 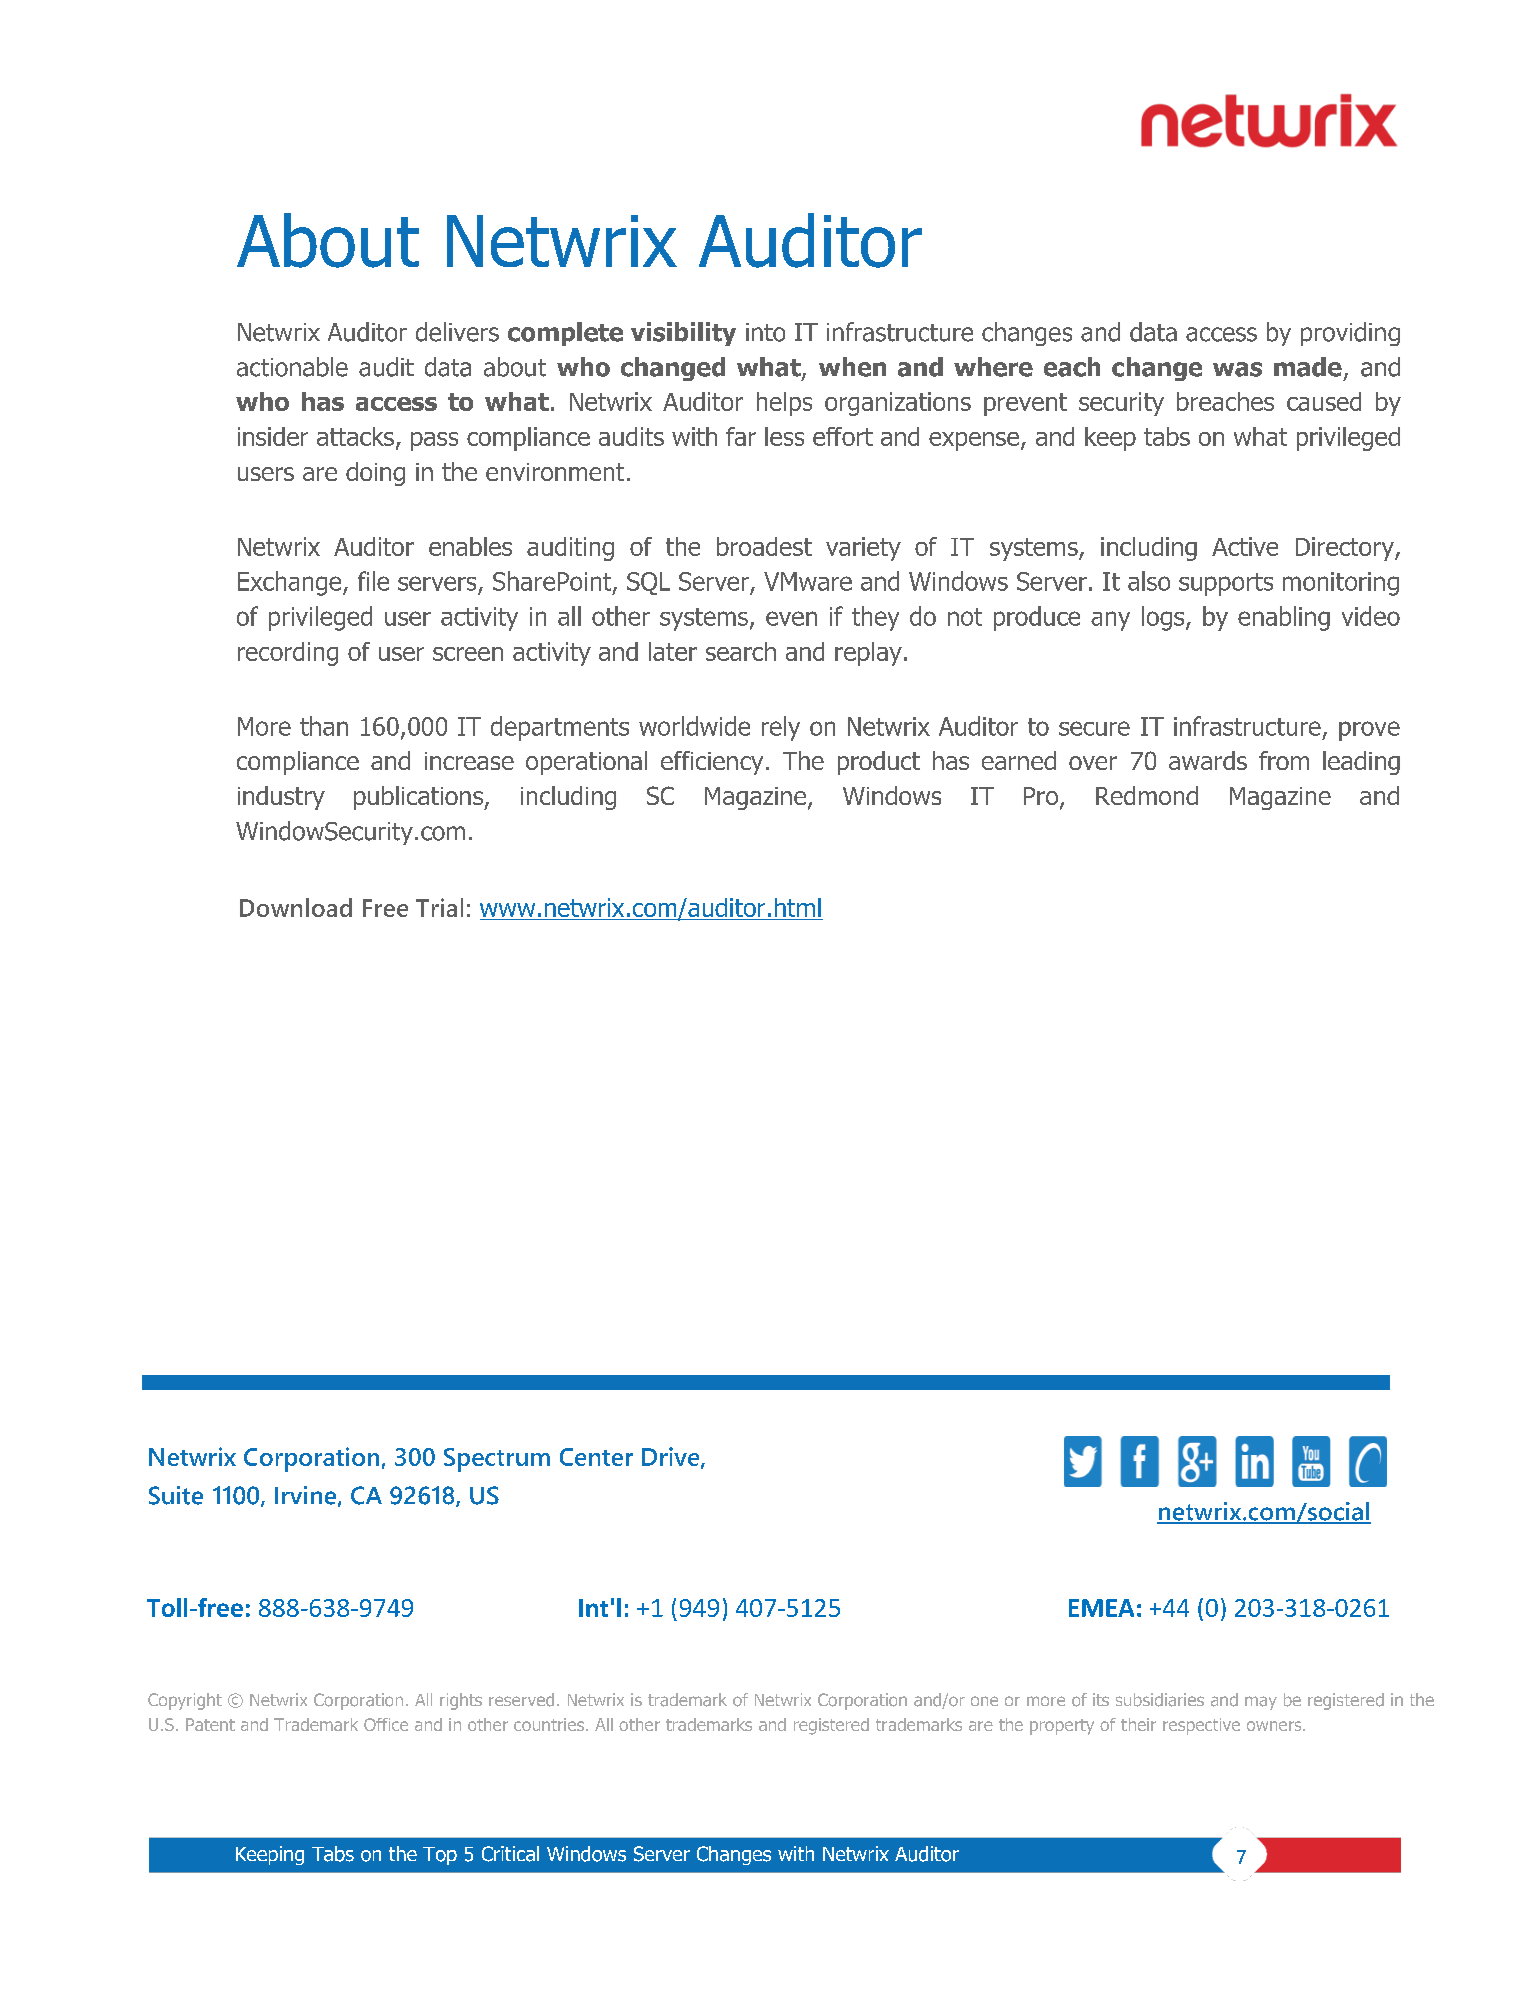 What do you see at coordinates (292, 367) in the document?
I see `actionable` at bounding box center [292, 367].
